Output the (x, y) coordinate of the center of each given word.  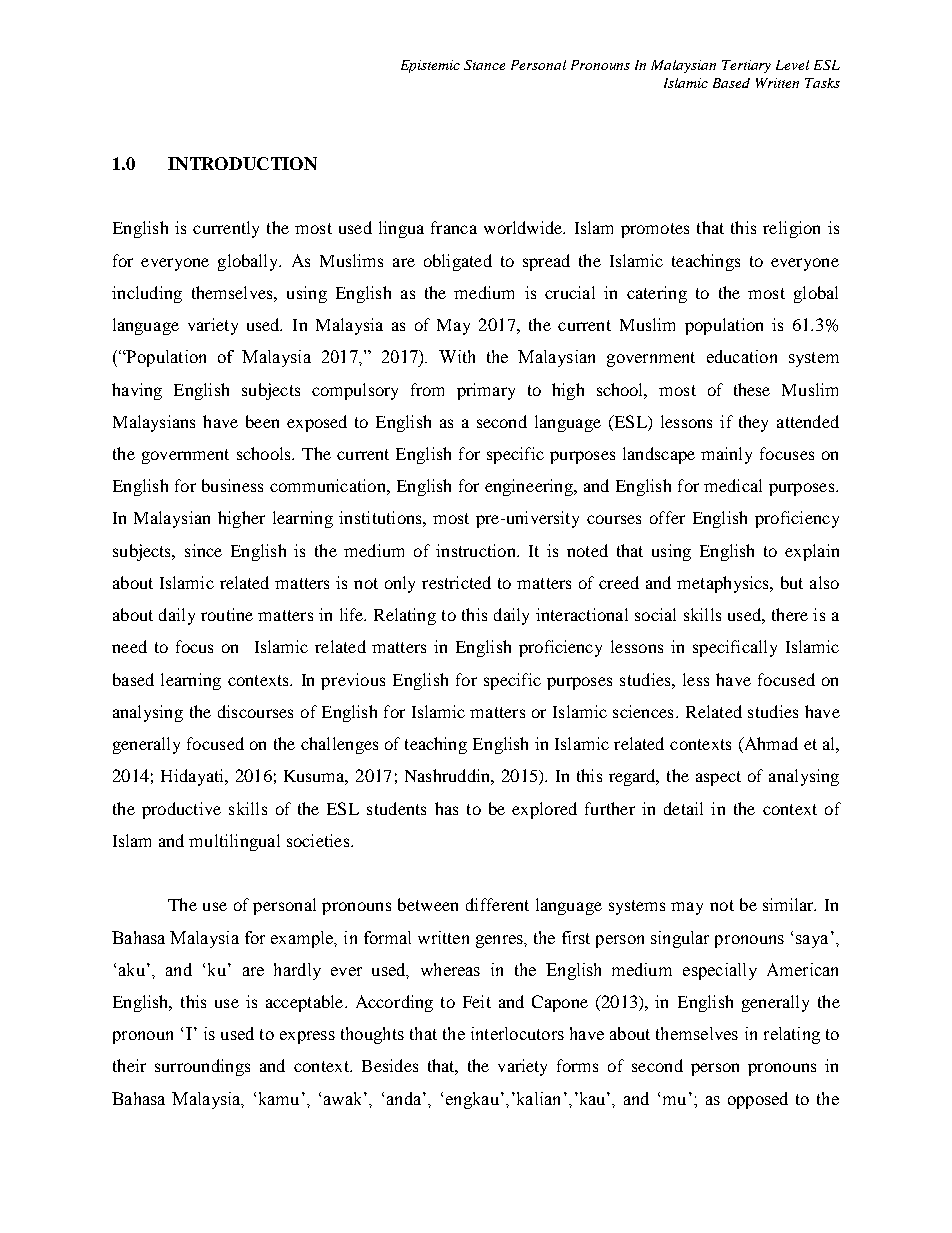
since (203, 550)
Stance (484, 65)
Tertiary (746, 66)
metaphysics (724, 584)
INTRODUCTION (242, 163)
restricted (456, 582)
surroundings (202, 1067)
